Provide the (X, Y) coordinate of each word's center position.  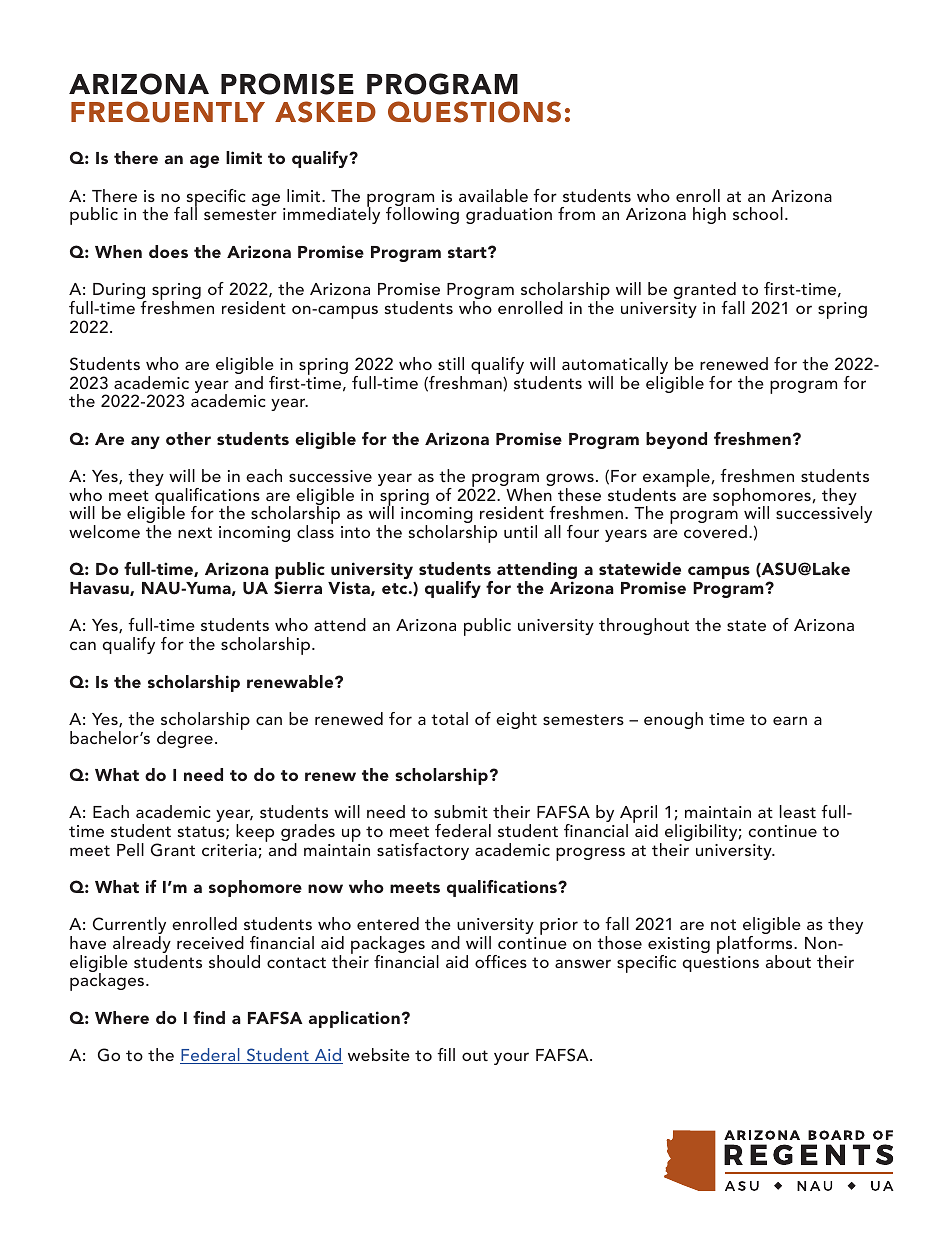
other (188, 438)
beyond (676, 440)
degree (185, 739)
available (493, 195)
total (449, 718)
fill (446, 1054)
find (209, 1017)
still (451, 363)
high (709, 215)
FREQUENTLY (168, 112)
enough (673, 720)
